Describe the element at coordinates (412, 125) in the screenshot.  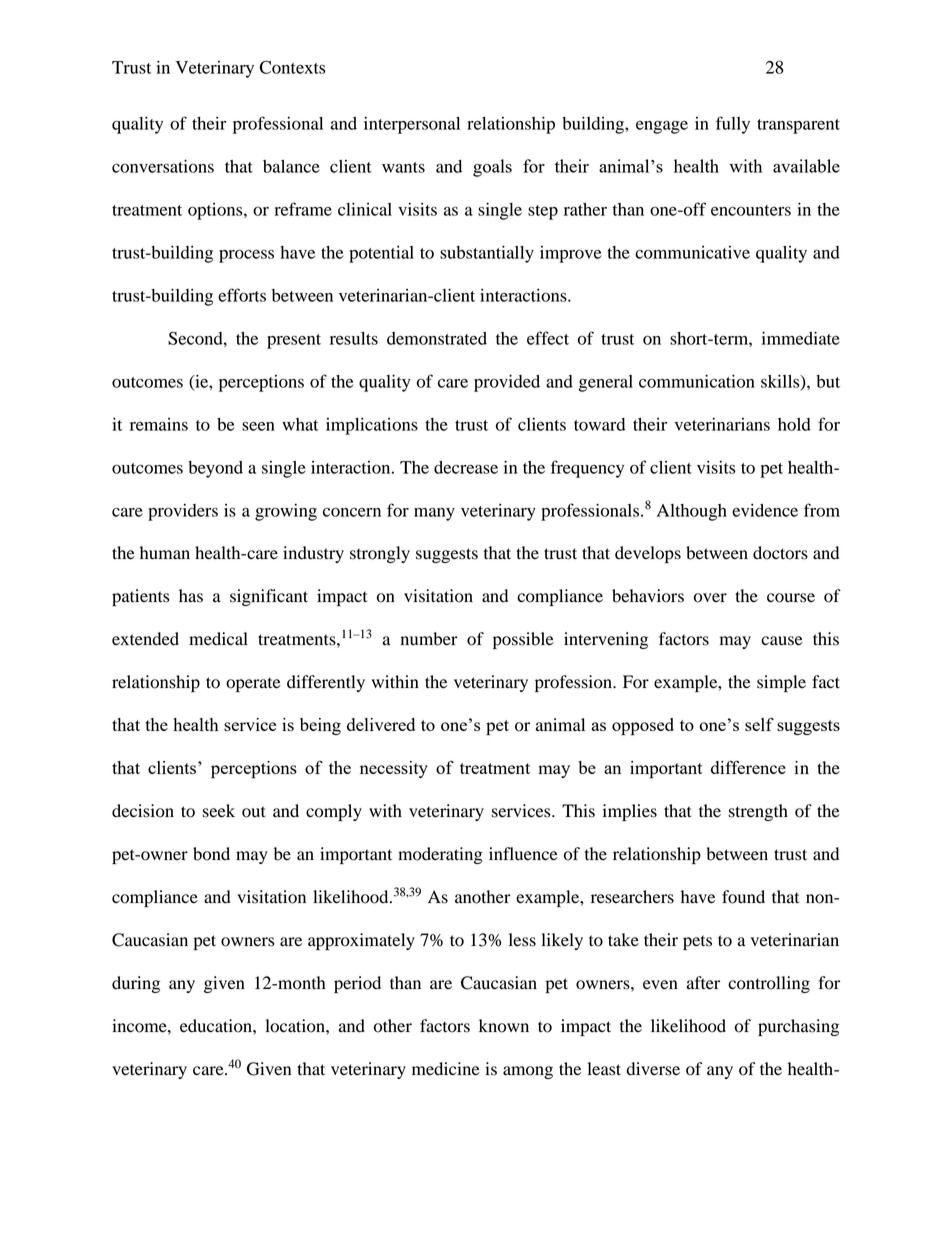
I see `interpersonal` at that location.
